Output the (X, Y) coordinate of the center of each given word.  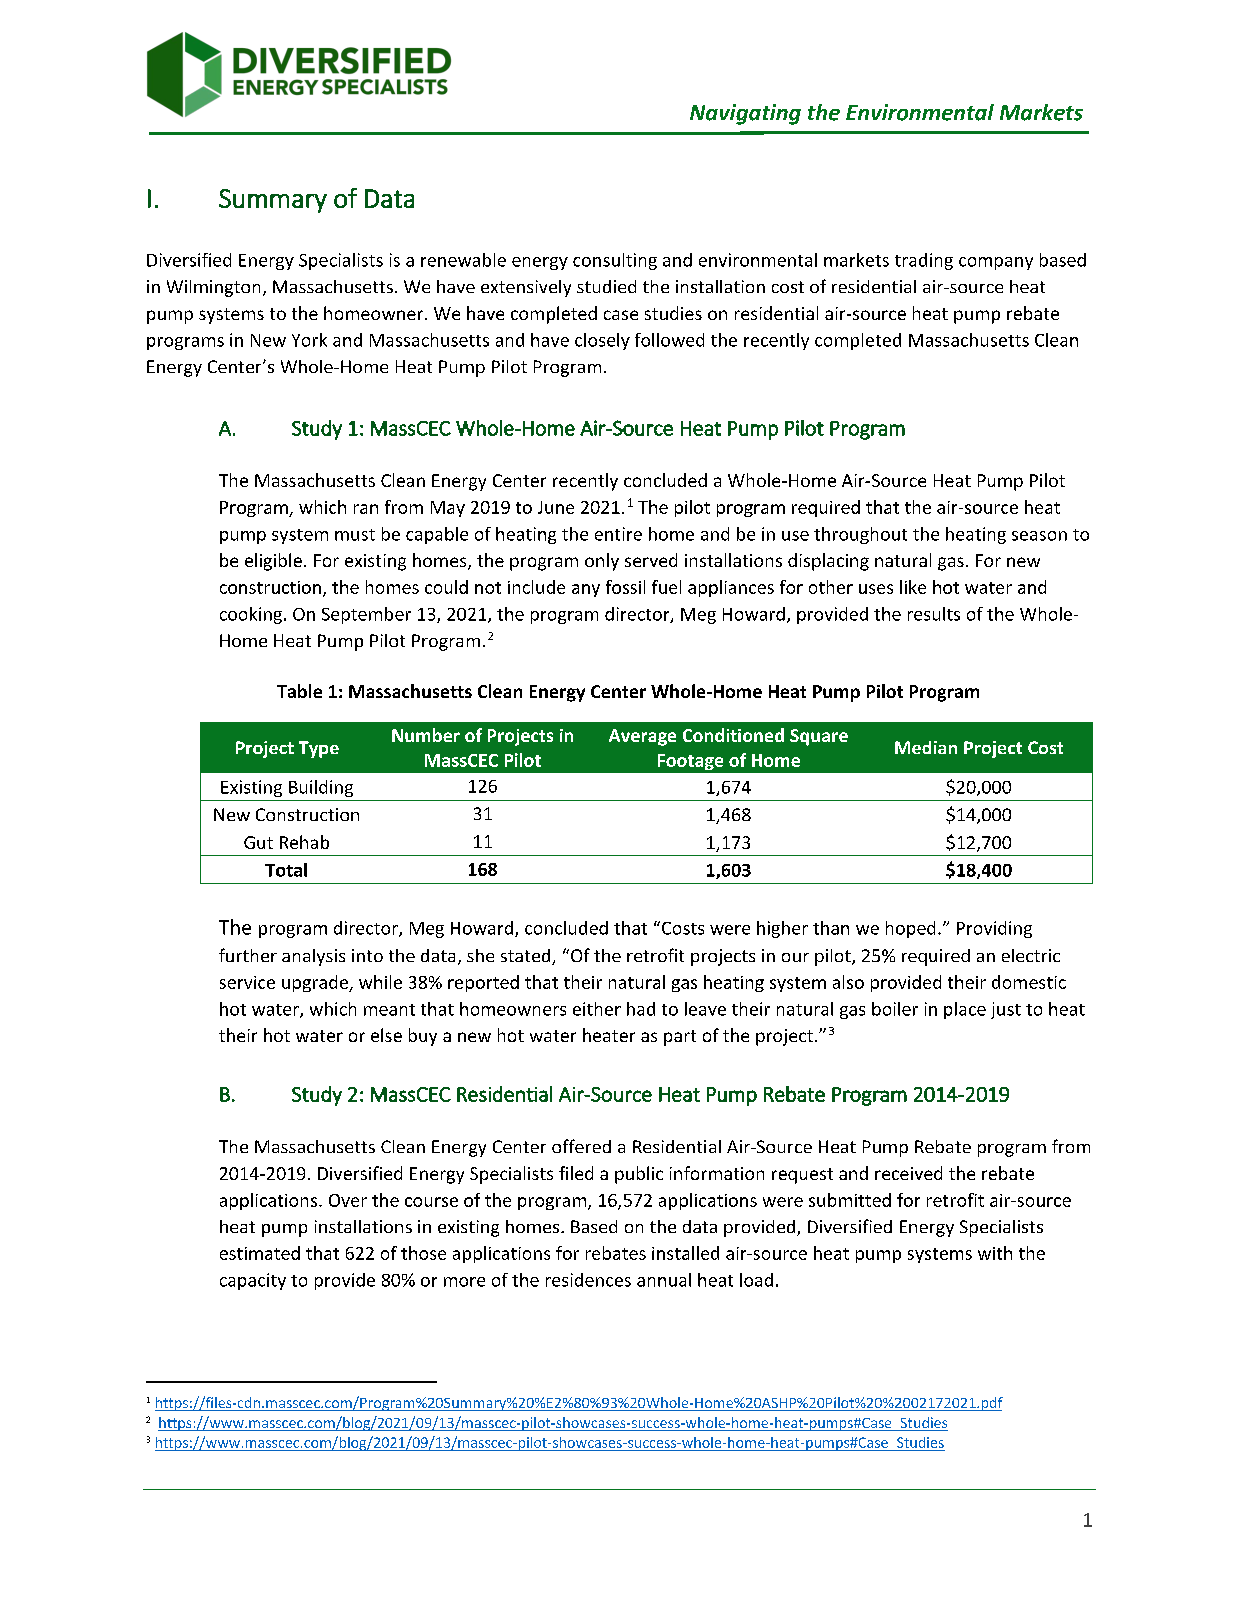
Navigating (745, 114)
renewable (463, 260)
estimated (260, 1253)
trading (924, 261)
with (995, 1253)
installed (685, 1253)
